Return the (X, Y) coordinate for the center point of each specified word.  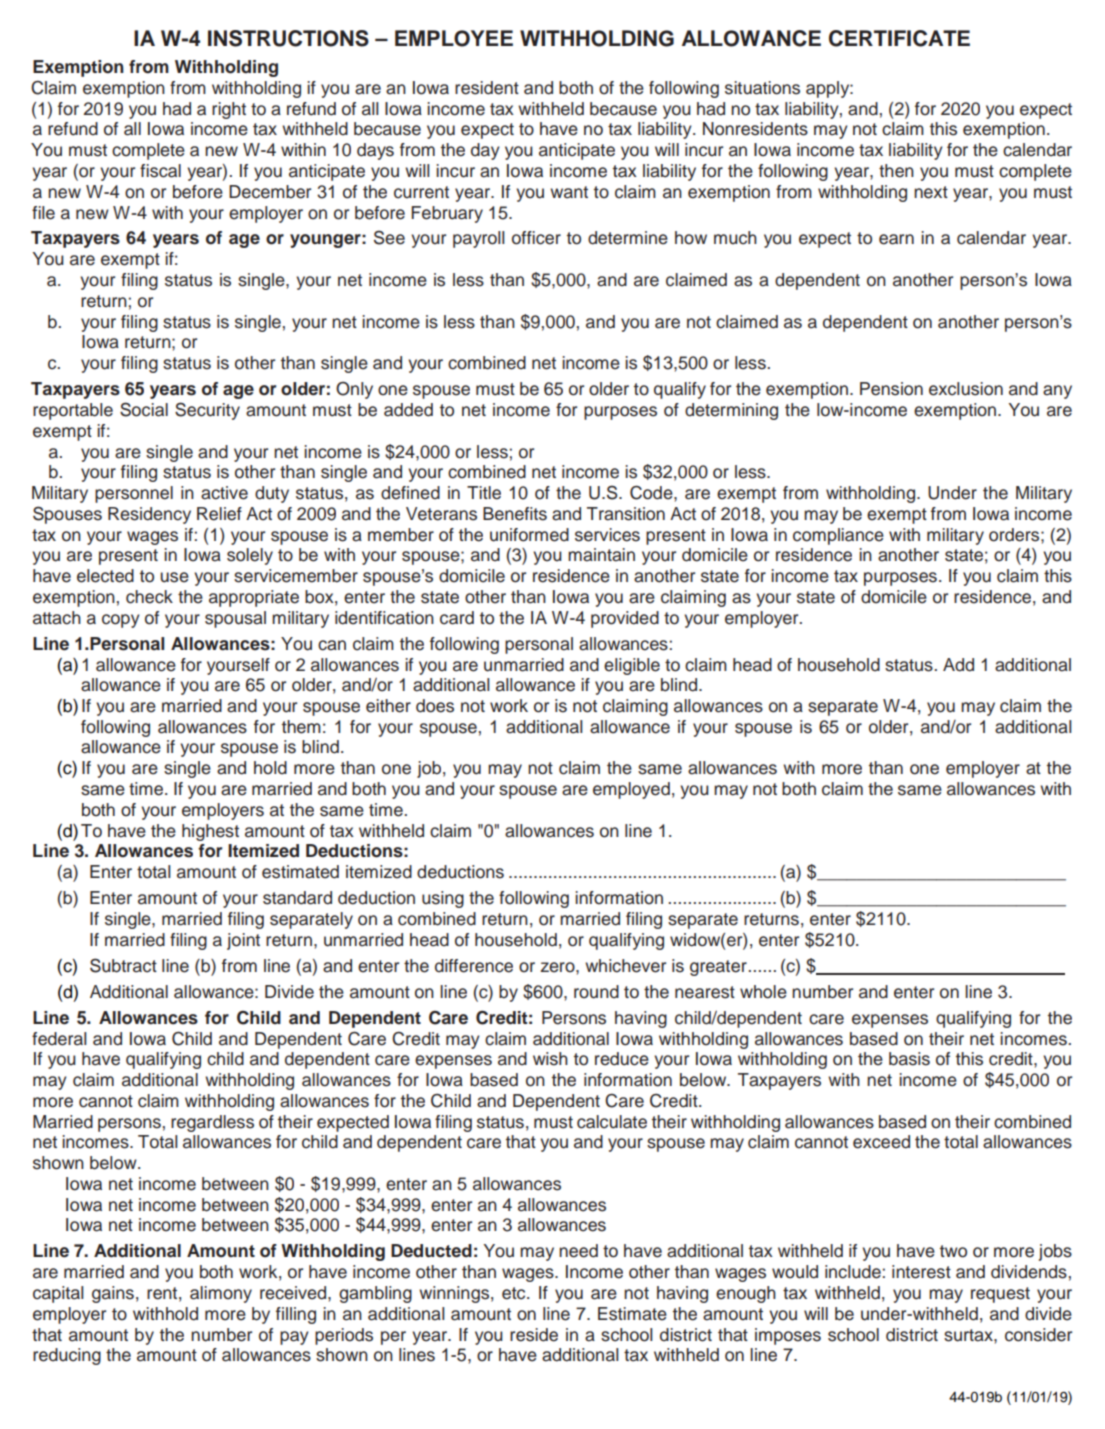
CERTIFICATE (899, 38)
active (224, 493)
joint (243, 941)
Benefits (515, 514)
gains (113, 1294)
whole (763, 992)
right (229, 110)
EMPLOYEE (454, 38)
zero (559, 967)
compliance (838, 536)
